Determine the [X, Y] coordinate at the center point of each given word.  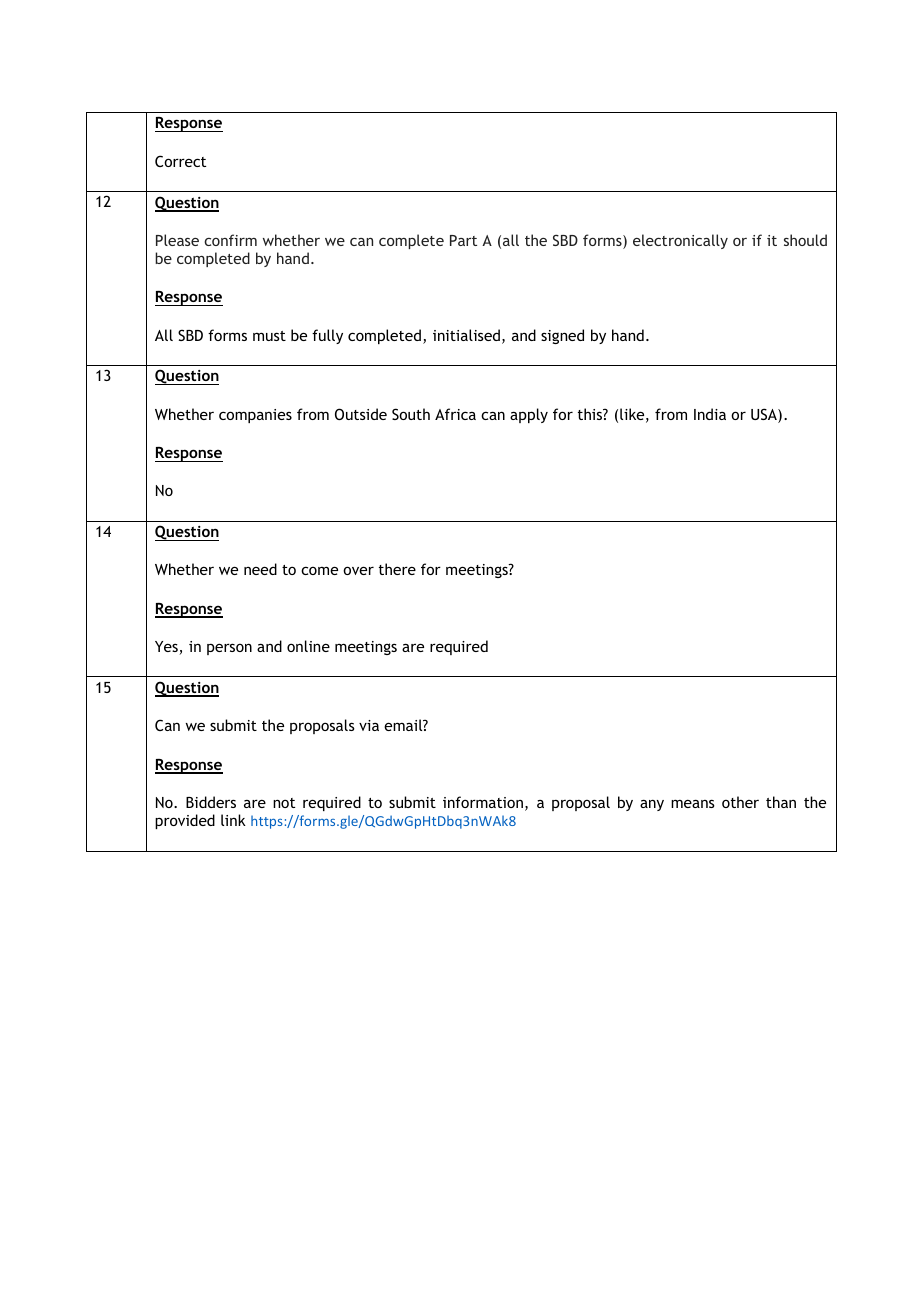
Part [463, 240]
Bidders [211, 802]
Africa [455, 414]
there [397, 569]
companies [255, 416]
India [710, 414]
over [358, 570]
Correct [180, 161]
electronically [680, 241]
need [260, 569]
